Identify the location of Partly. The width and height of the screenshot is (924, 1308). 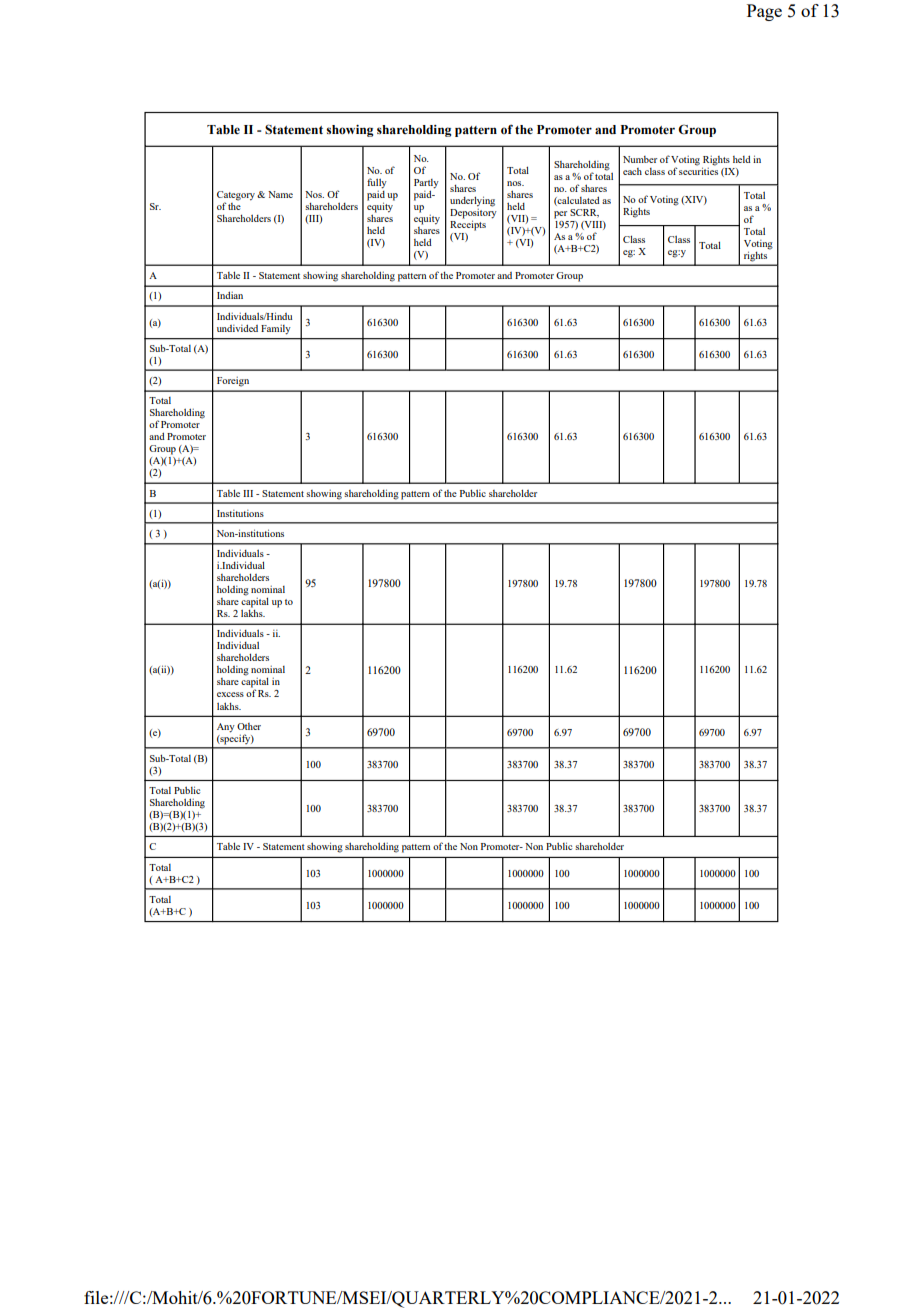
(426, 184).
